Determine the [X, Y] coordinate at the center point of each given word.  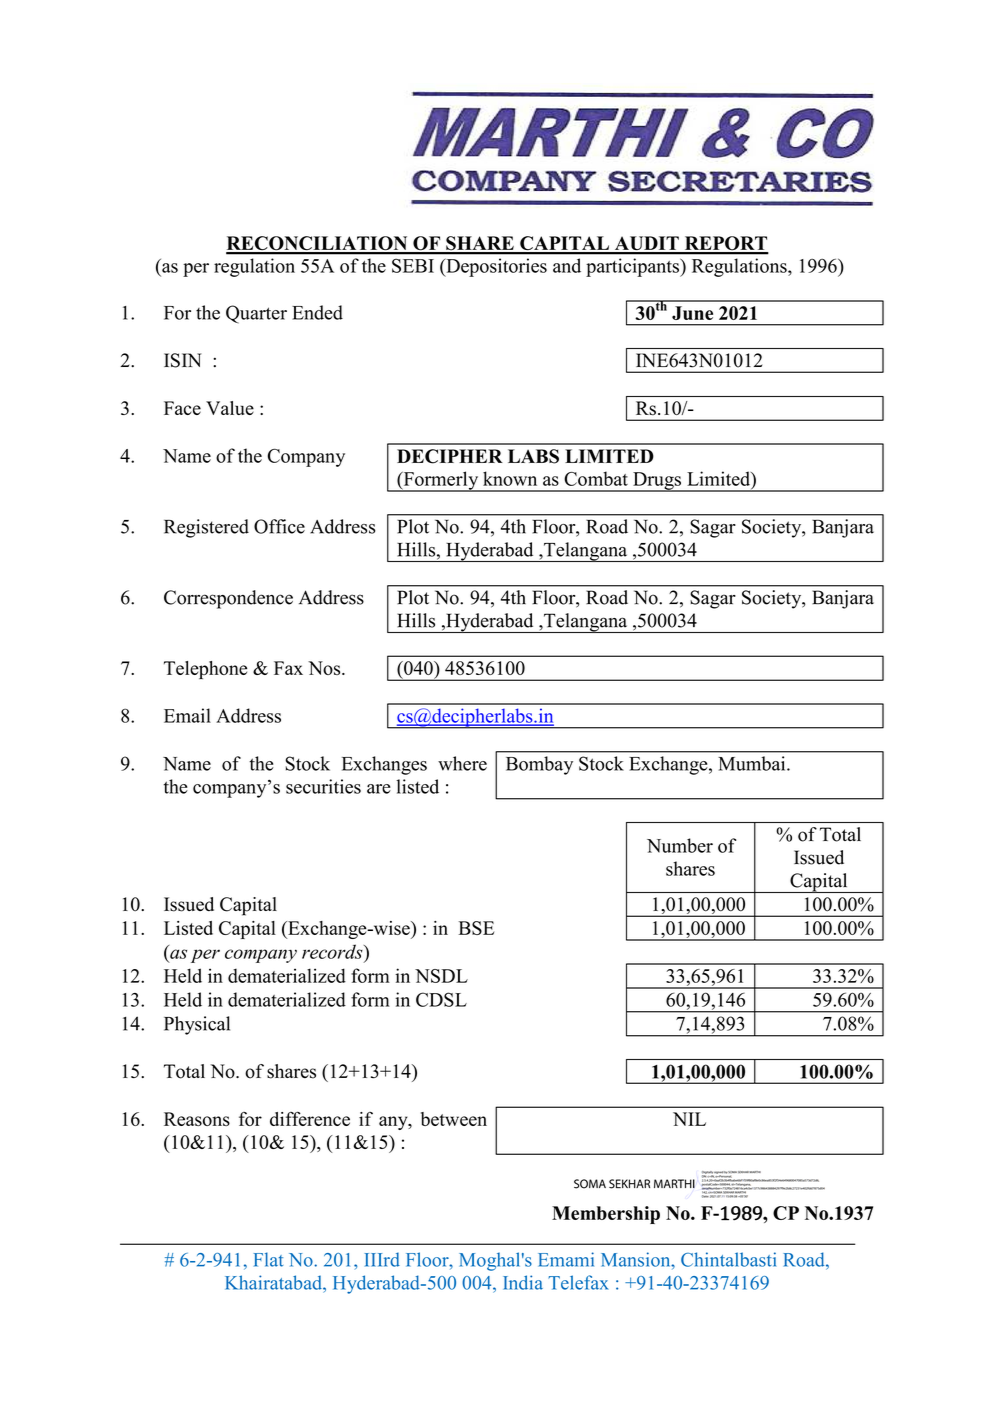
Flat [268, 1259]
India [523, 1282]
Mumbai [753, 763]
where [462, 763]
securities [323, 786]
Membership [606, 1215]
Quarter [256, 314]
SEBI [413, 265]
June [692, 313]
